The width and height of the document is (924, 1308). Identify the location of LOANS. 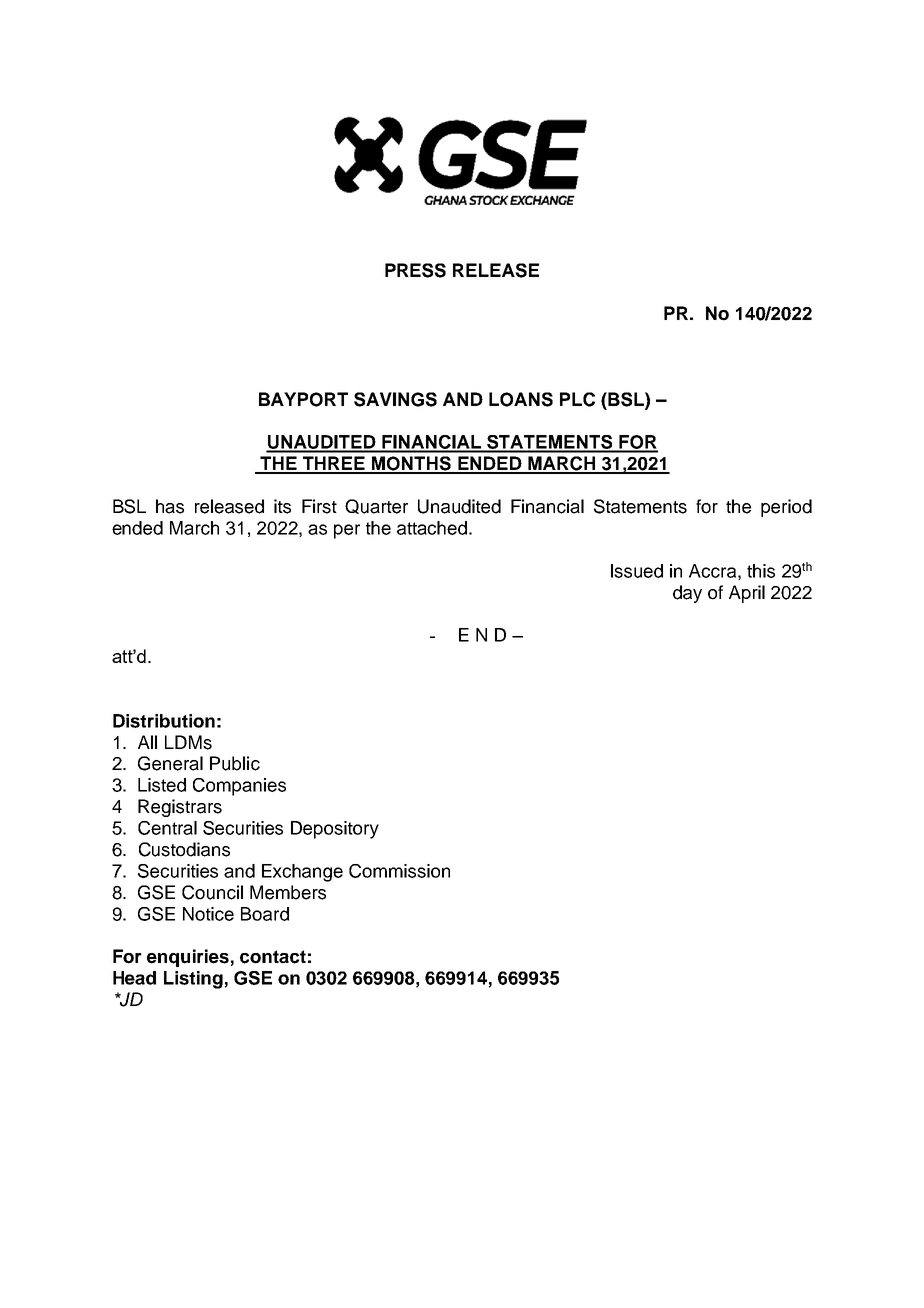
(521, 399).
